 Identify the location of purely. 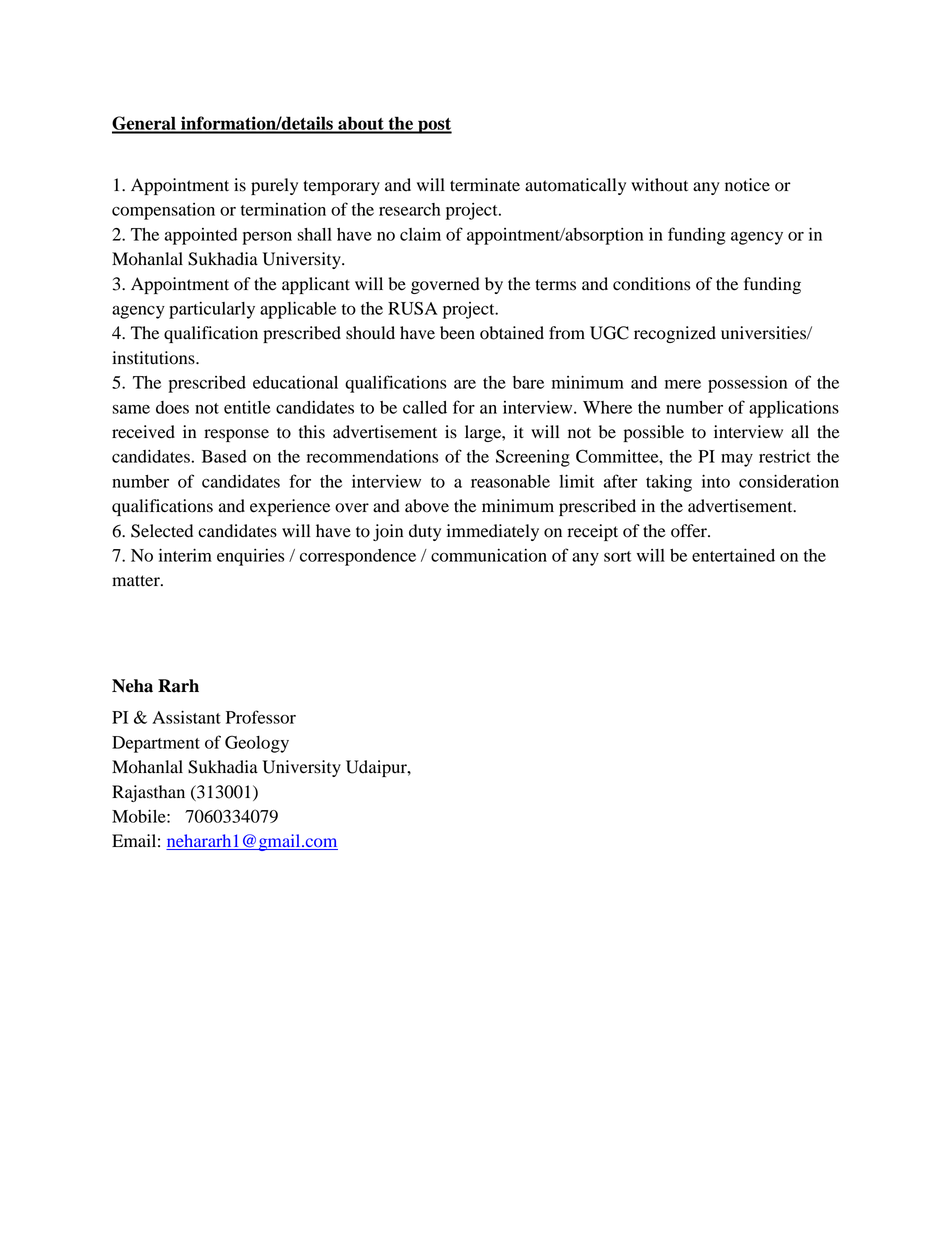
(274, 186).
